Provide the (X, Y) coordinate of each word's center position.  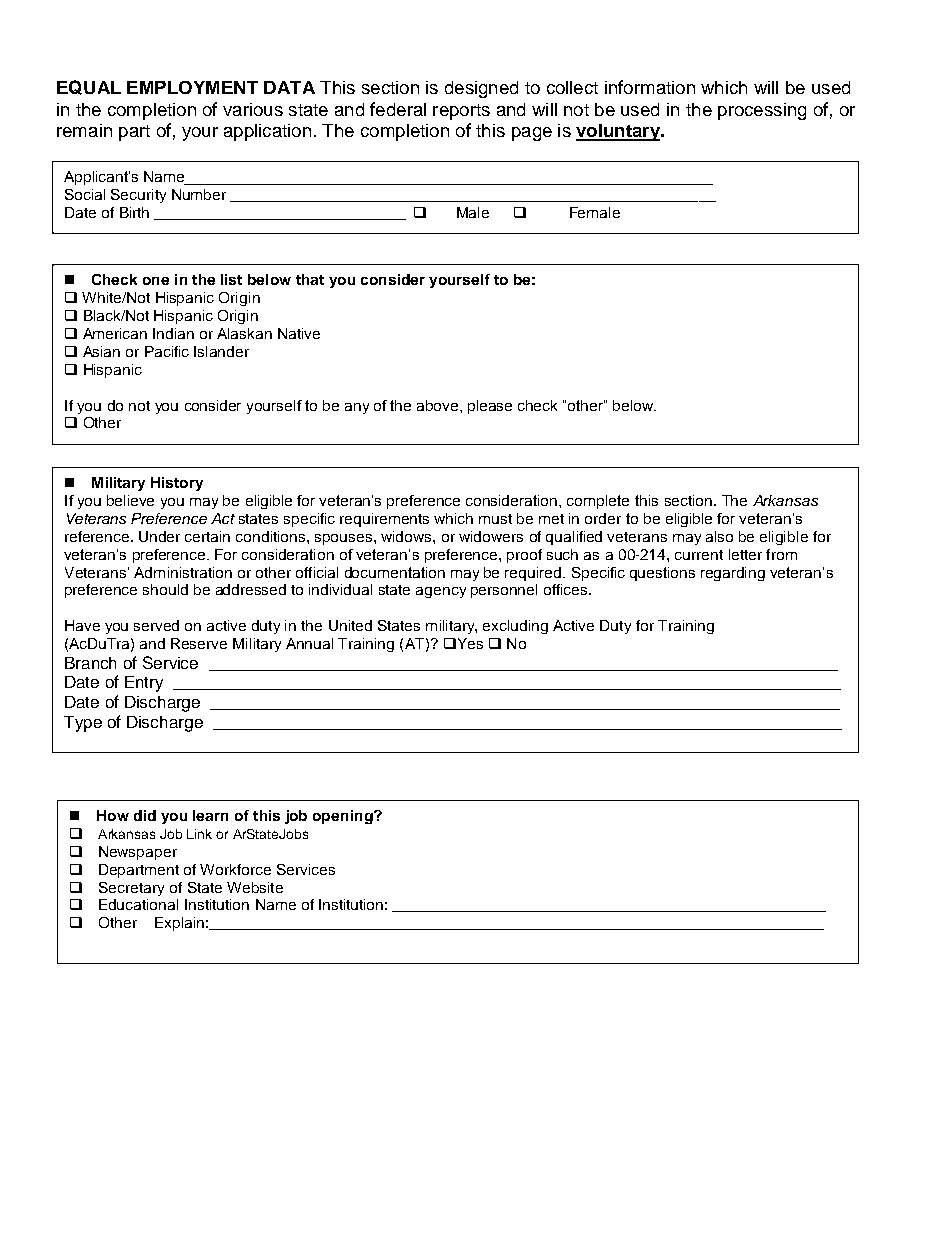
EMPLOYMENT (192, 87)
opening (344, 817)
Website (255, 887)
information (650, 87)
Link (199, 834)
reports (461, 112)
